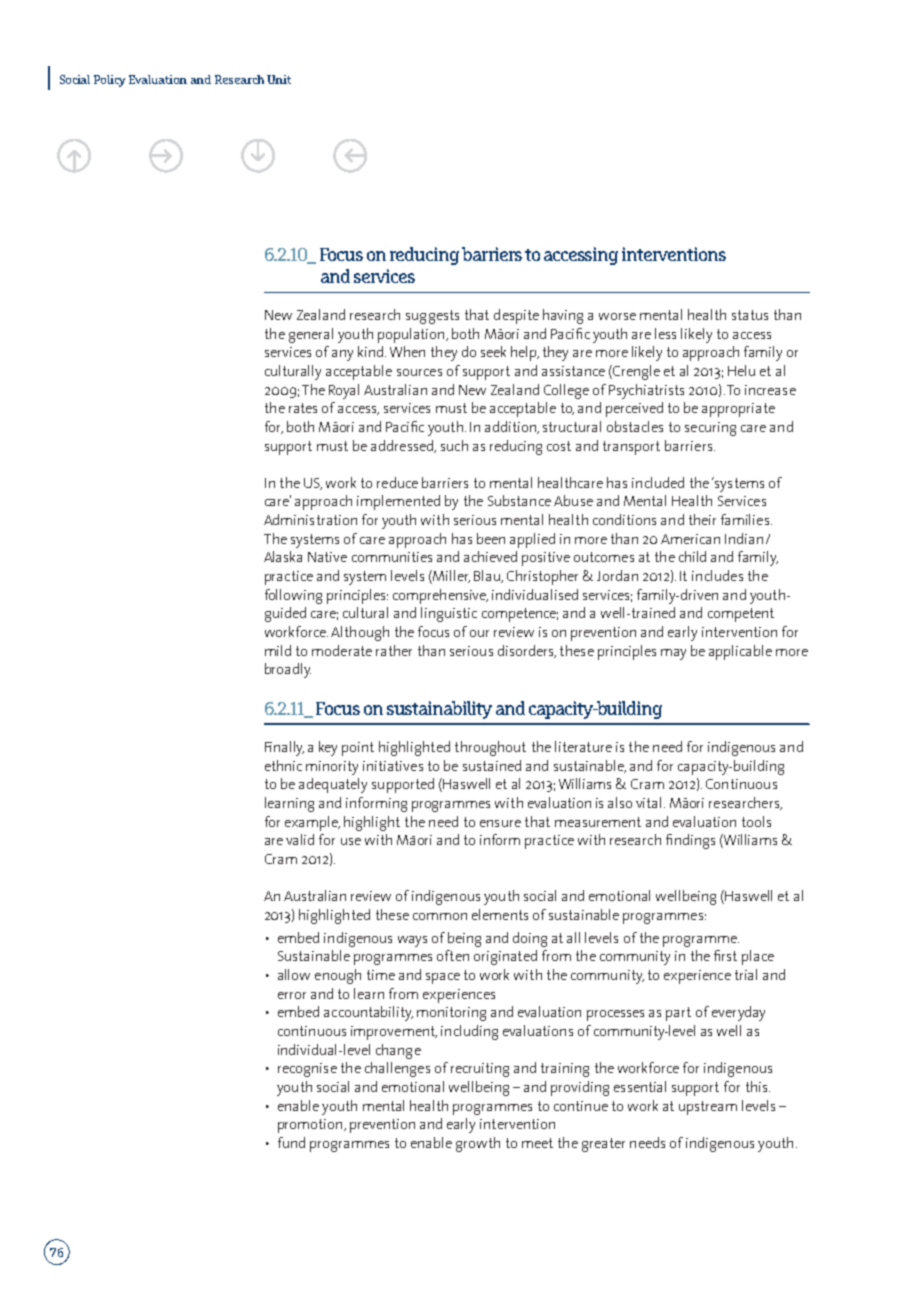  Describe the element at coordinates (741, 615) in the image. I see `competent` at that location.
